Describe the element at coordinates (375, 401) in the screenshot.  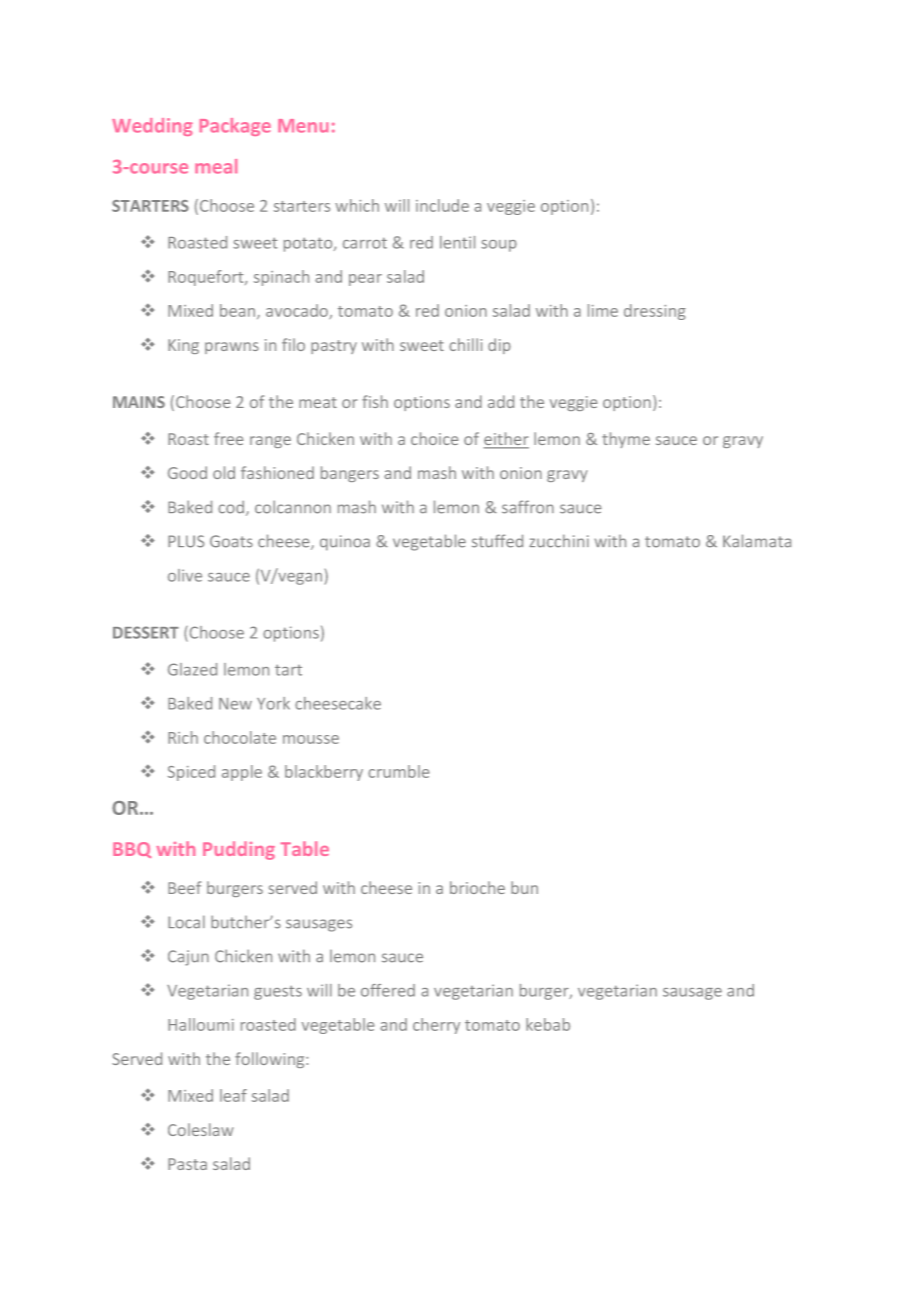
I see `fish` at that location.
